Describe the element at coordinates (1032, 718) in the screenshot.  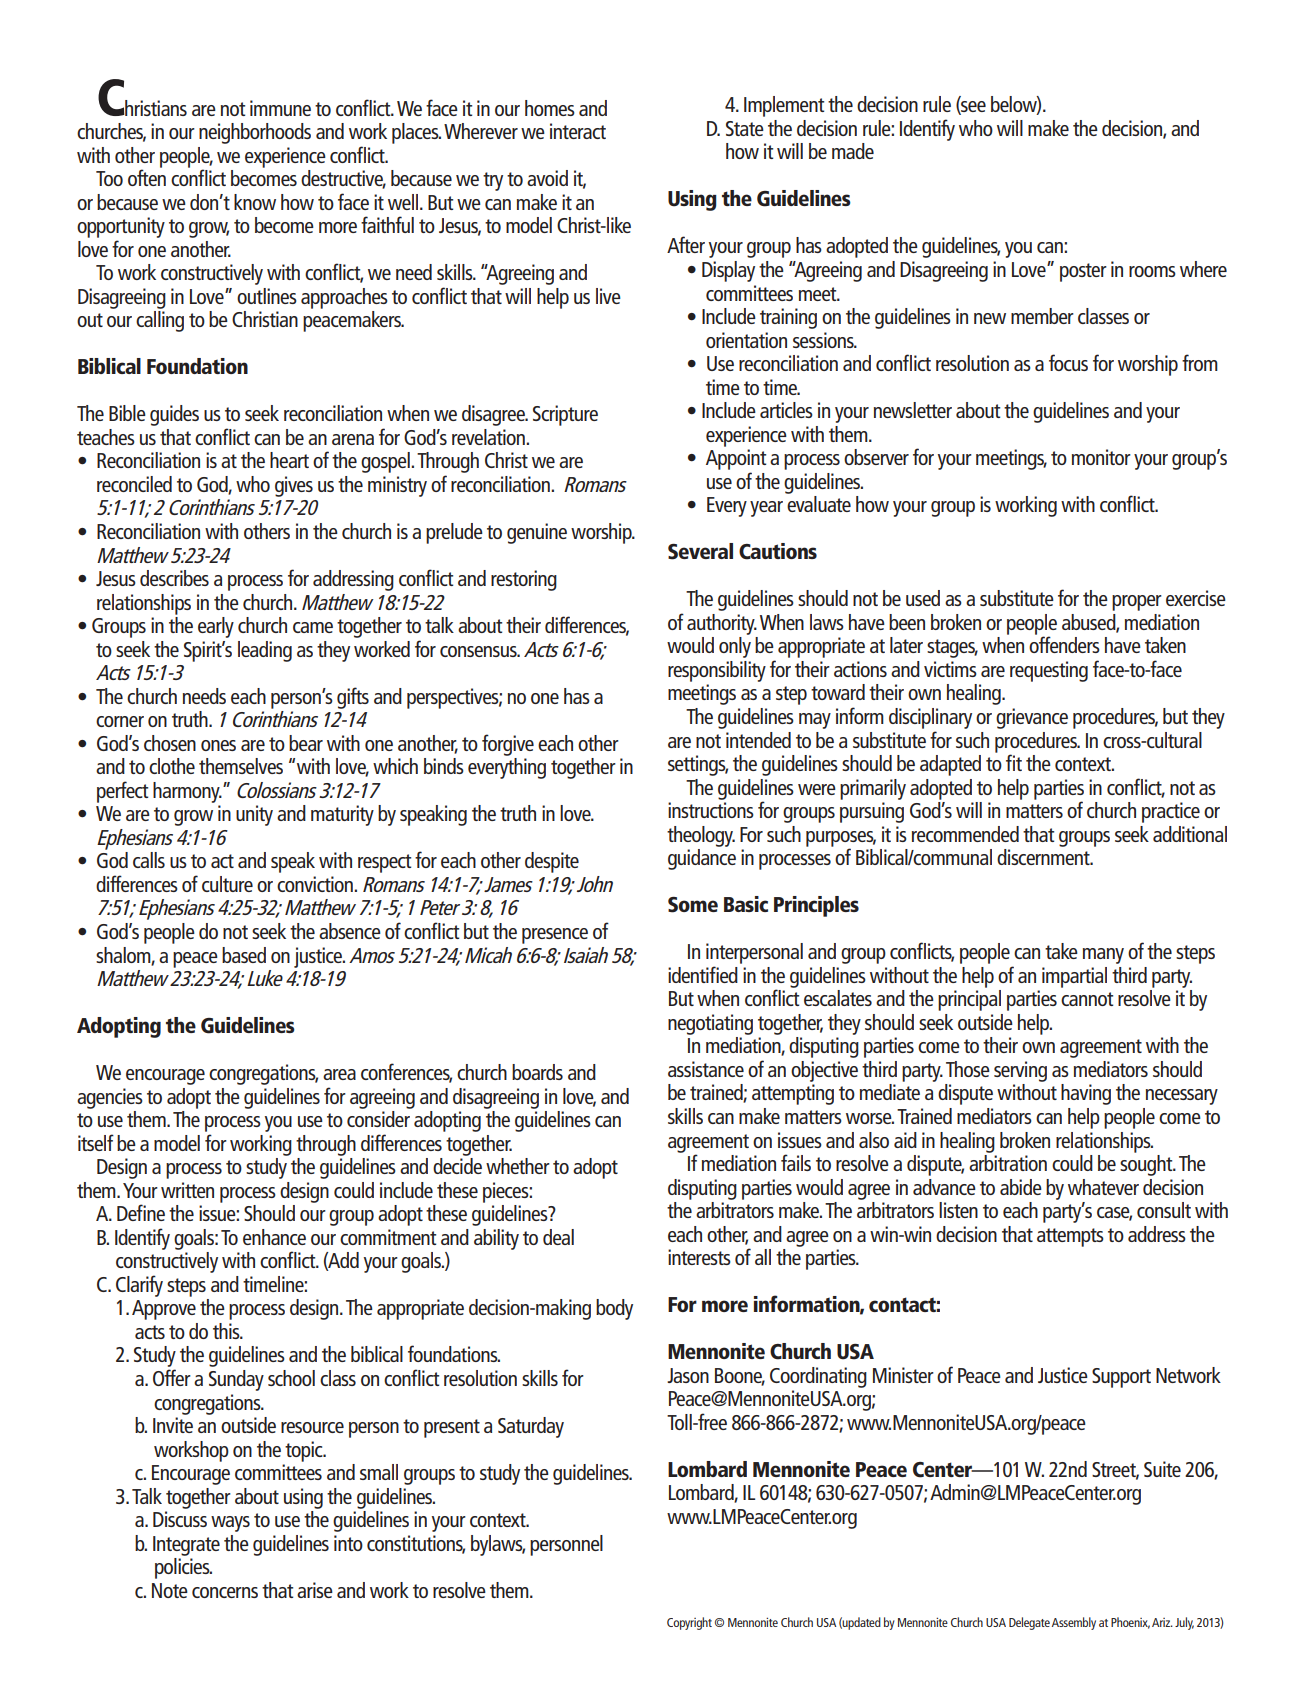
I see `grievance` at that location.
